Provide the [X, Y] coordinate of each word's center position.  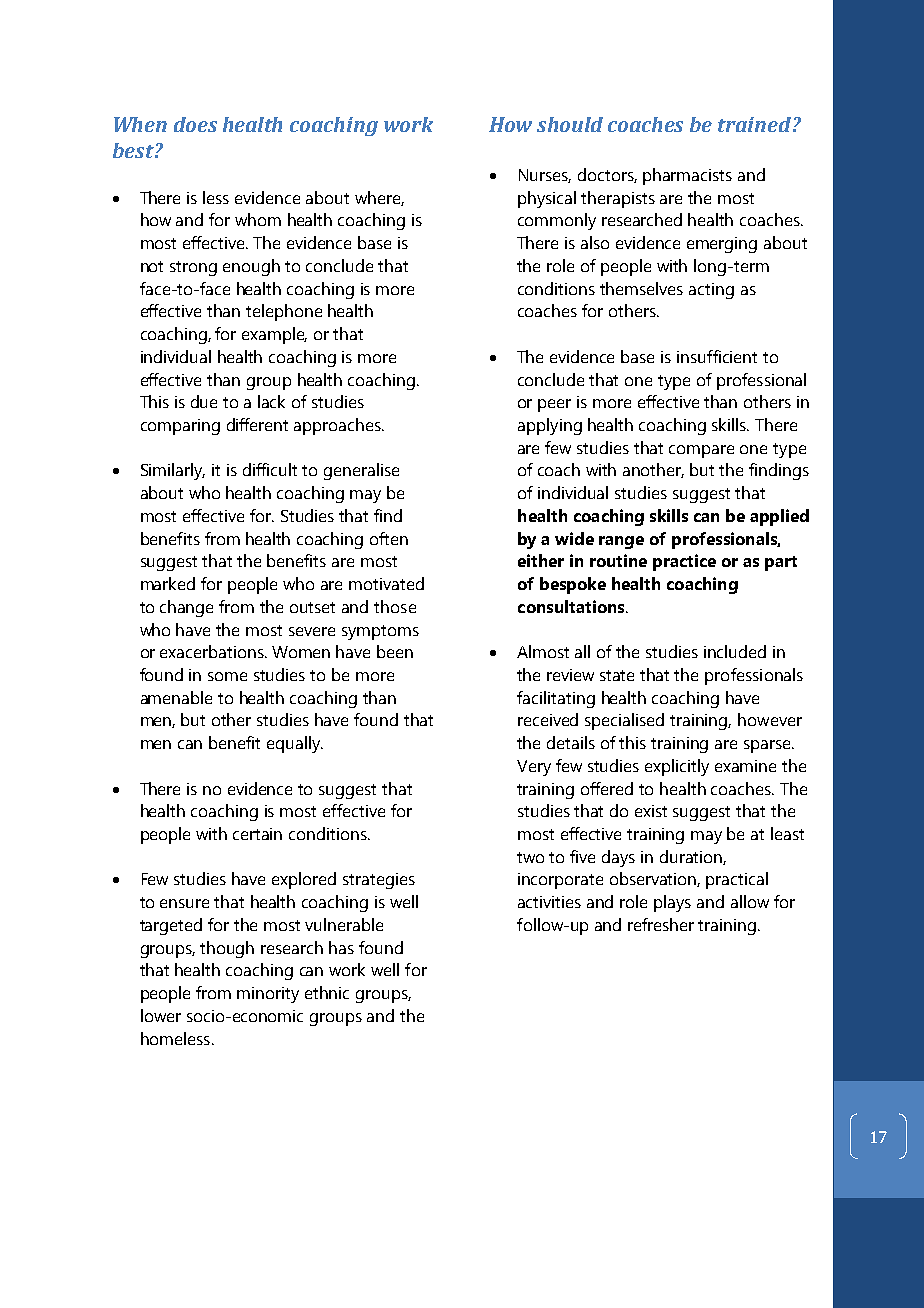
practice [684, 562]
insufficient [717, 356]
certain [257, 834]
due [204, 401]
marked [168, 583]
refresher [661, 924]
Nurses [545, 176]
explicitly [677, 767]
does [195, 124]
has [341, 947]
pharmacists [687, 176]
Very [534, 768]
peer [554, 405]
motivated [386, 583]
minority [268, 995]
